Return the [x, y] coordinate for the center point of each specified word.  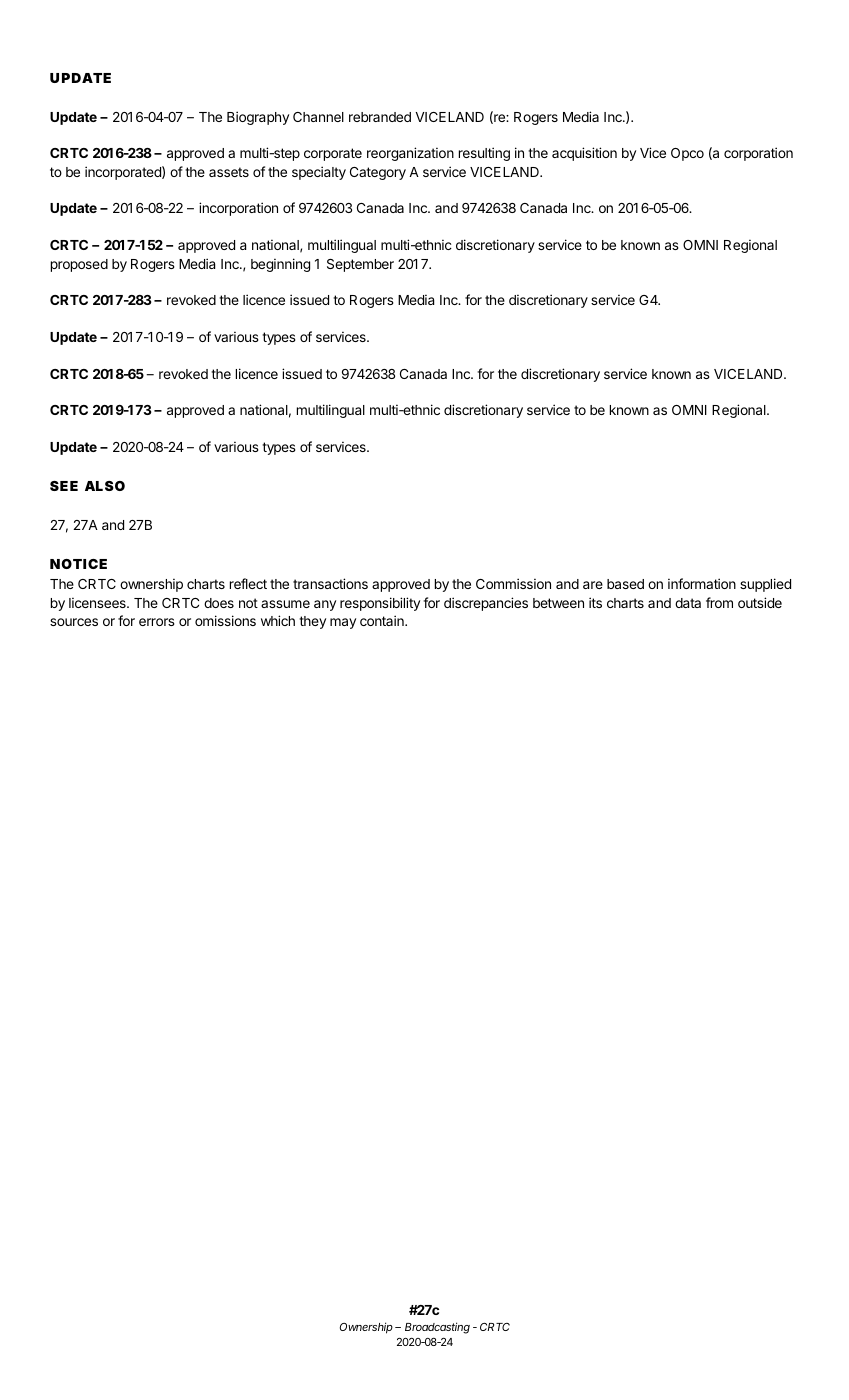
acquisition [584, 154]
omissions [225, 620]
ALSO [105, 486]
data [688, 603]
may [343, 623]
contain [383, 620]
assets [229, 172]
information [702, 583]
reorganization [410, 154]
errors [157, 622]
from [719, 602]
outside [760, 602]
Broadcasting [437, 1328]
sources [74, 622]
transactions [330, 583]
